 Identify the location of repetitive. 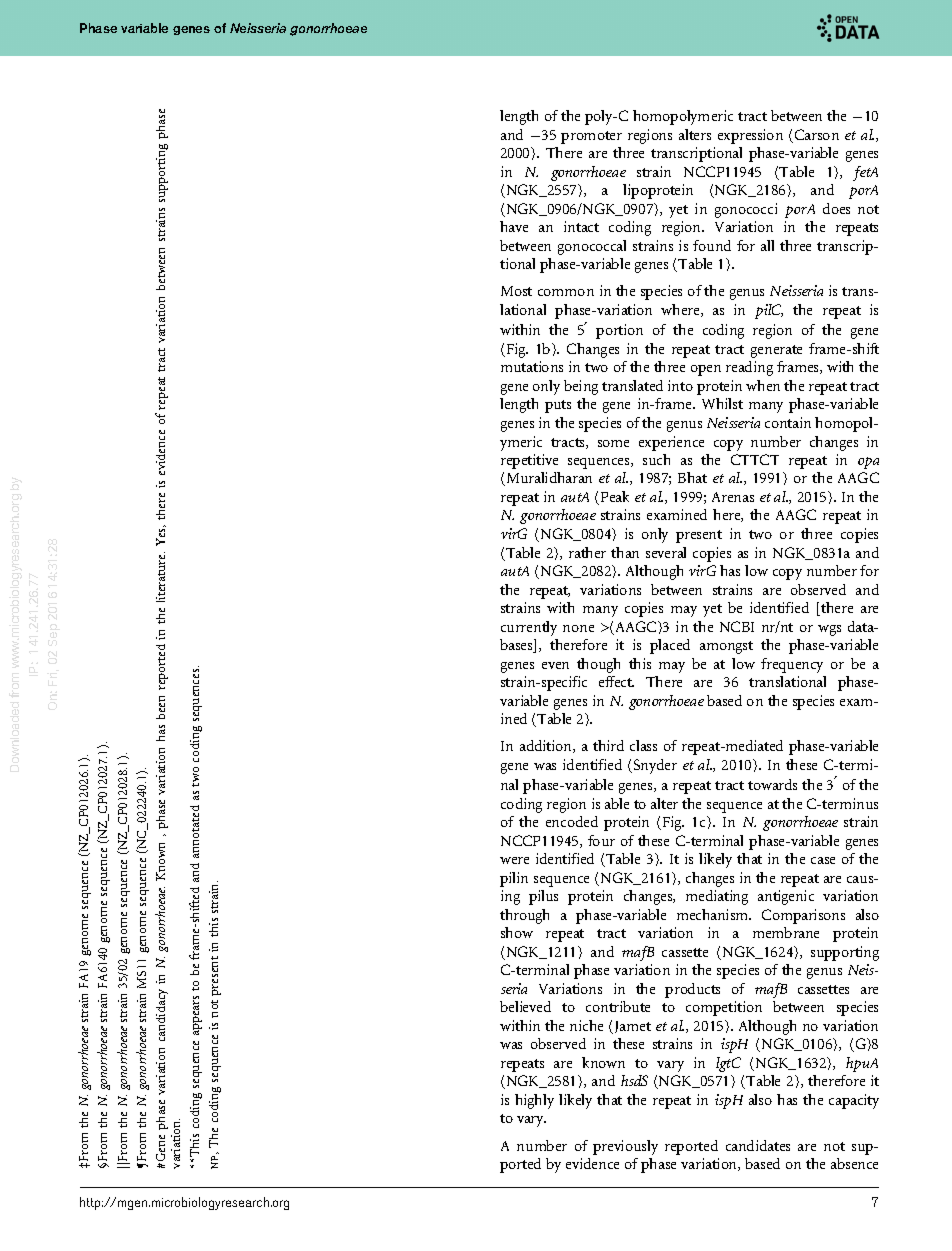
(529, 461).
